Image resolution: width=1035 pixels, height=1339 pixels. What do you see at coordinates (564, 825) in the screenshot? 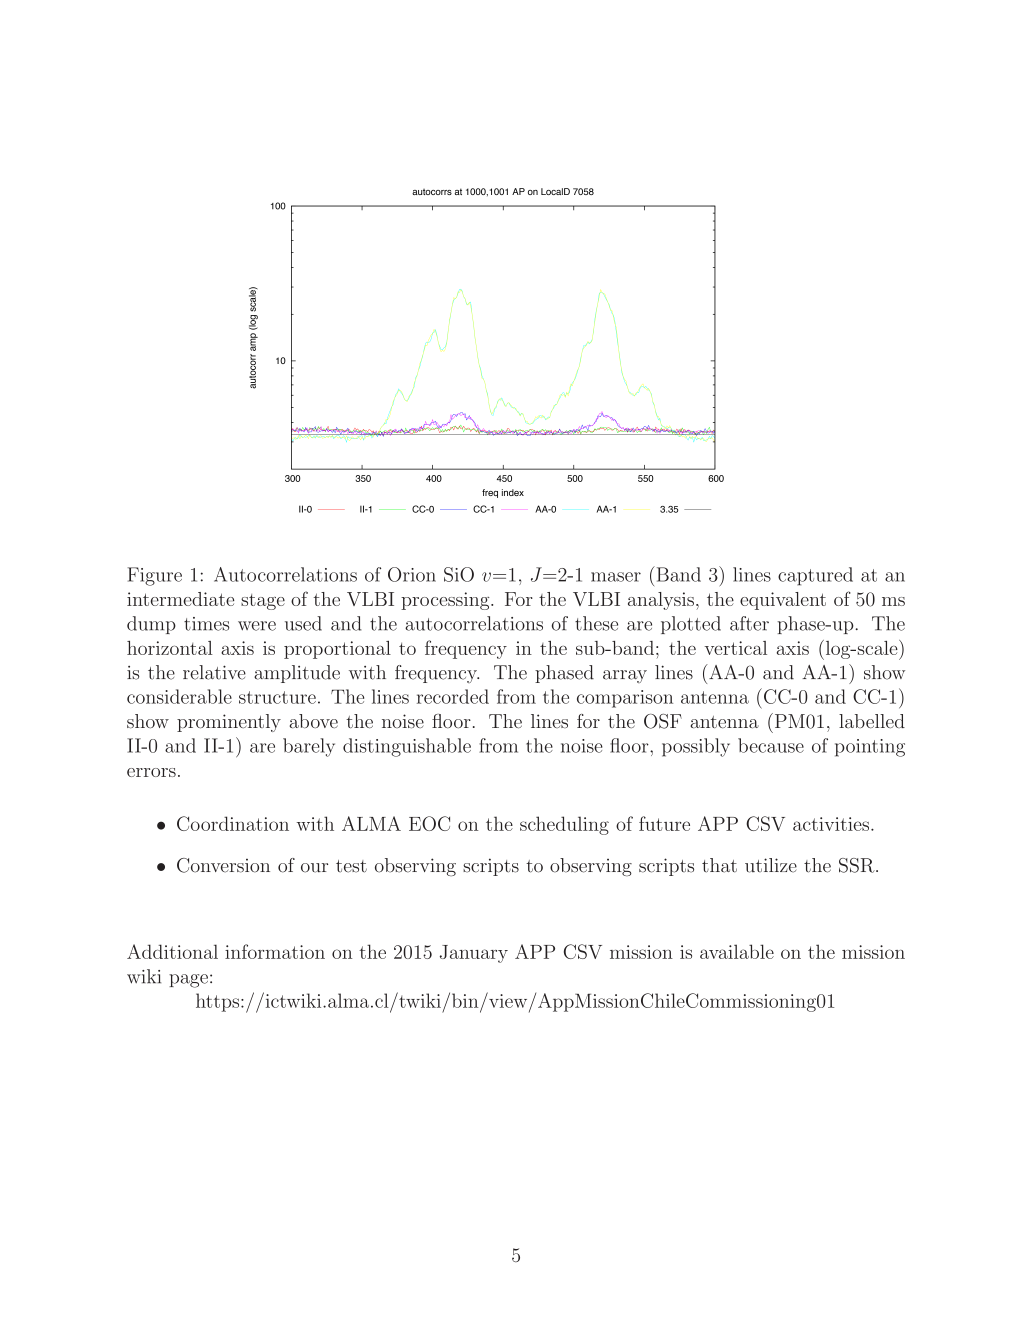
I see `scheduling` at bounding box center [564, 825].
